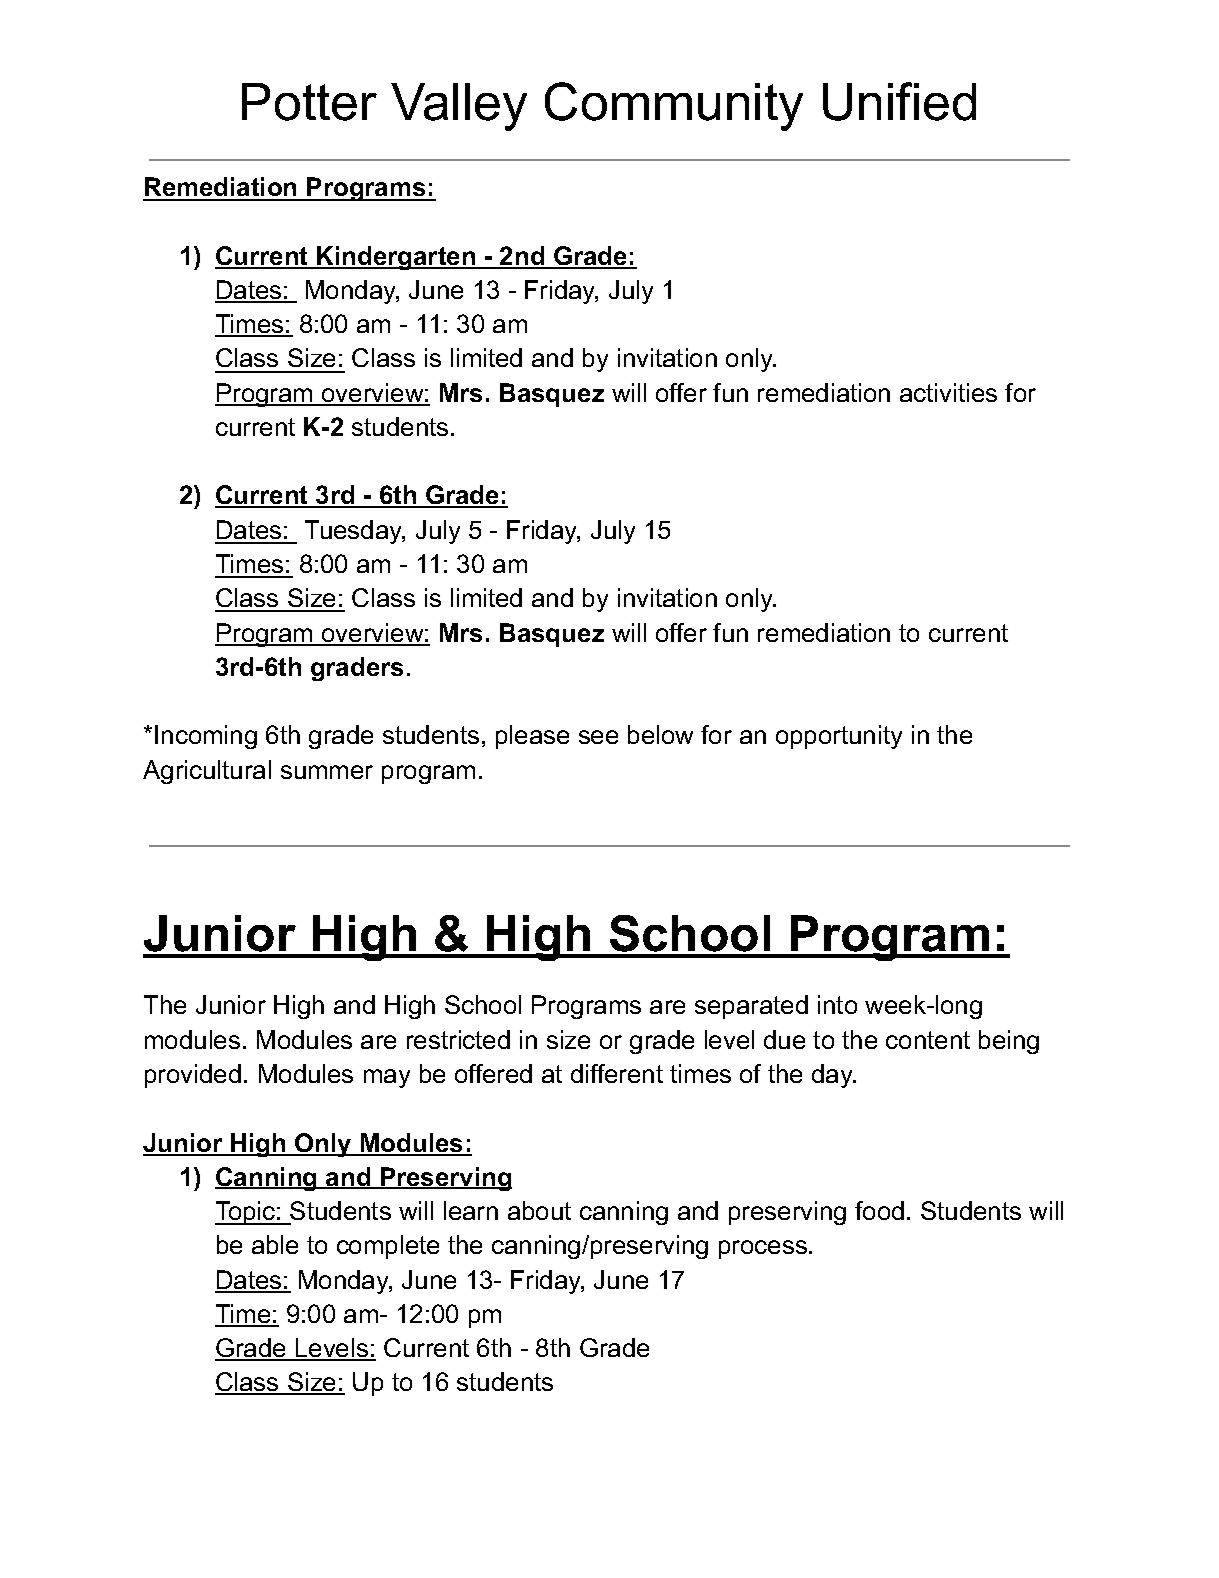  What do you see at coordinates (598, 737) in the document?
I see `see` at bounding box center [598, 737].
